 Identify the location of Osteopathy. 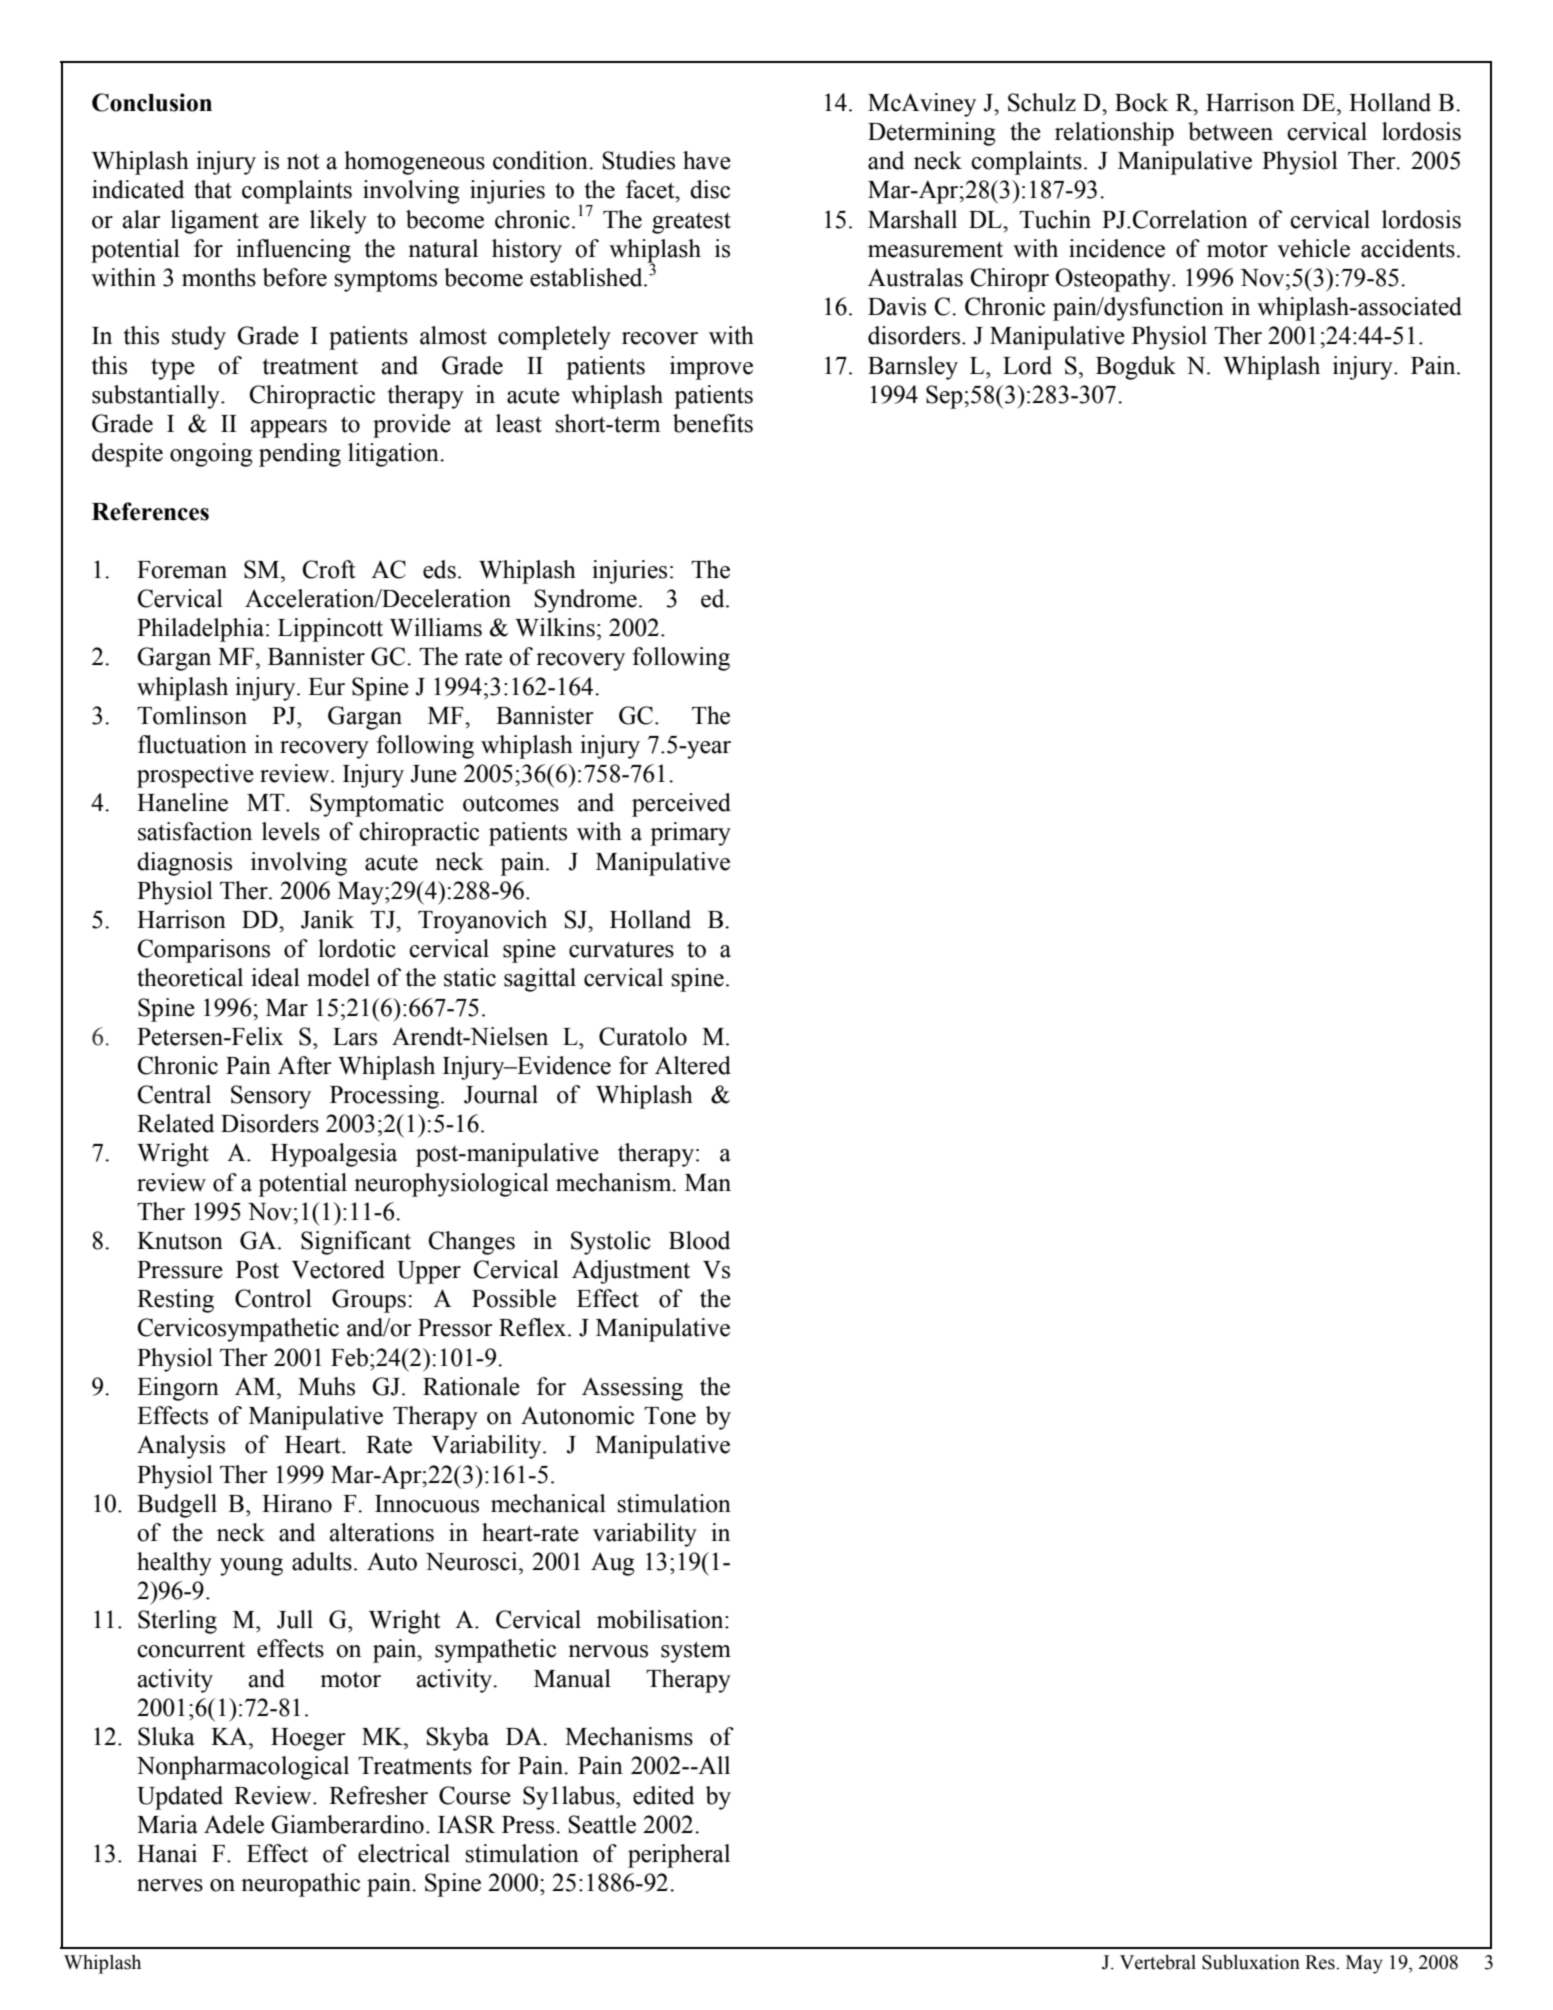
(1114, 280).
